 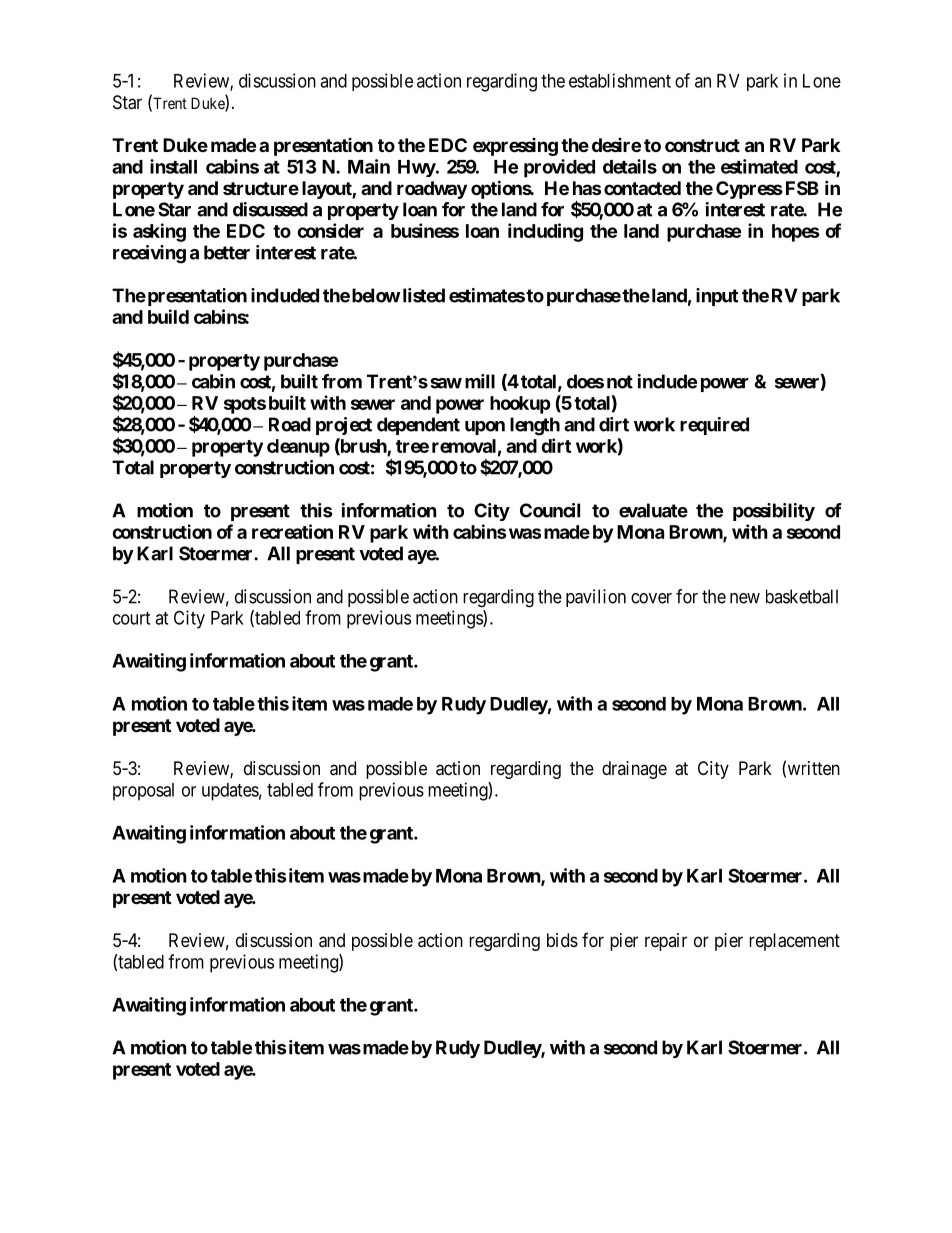 I want to click on install, so click(x=173, y=166).
